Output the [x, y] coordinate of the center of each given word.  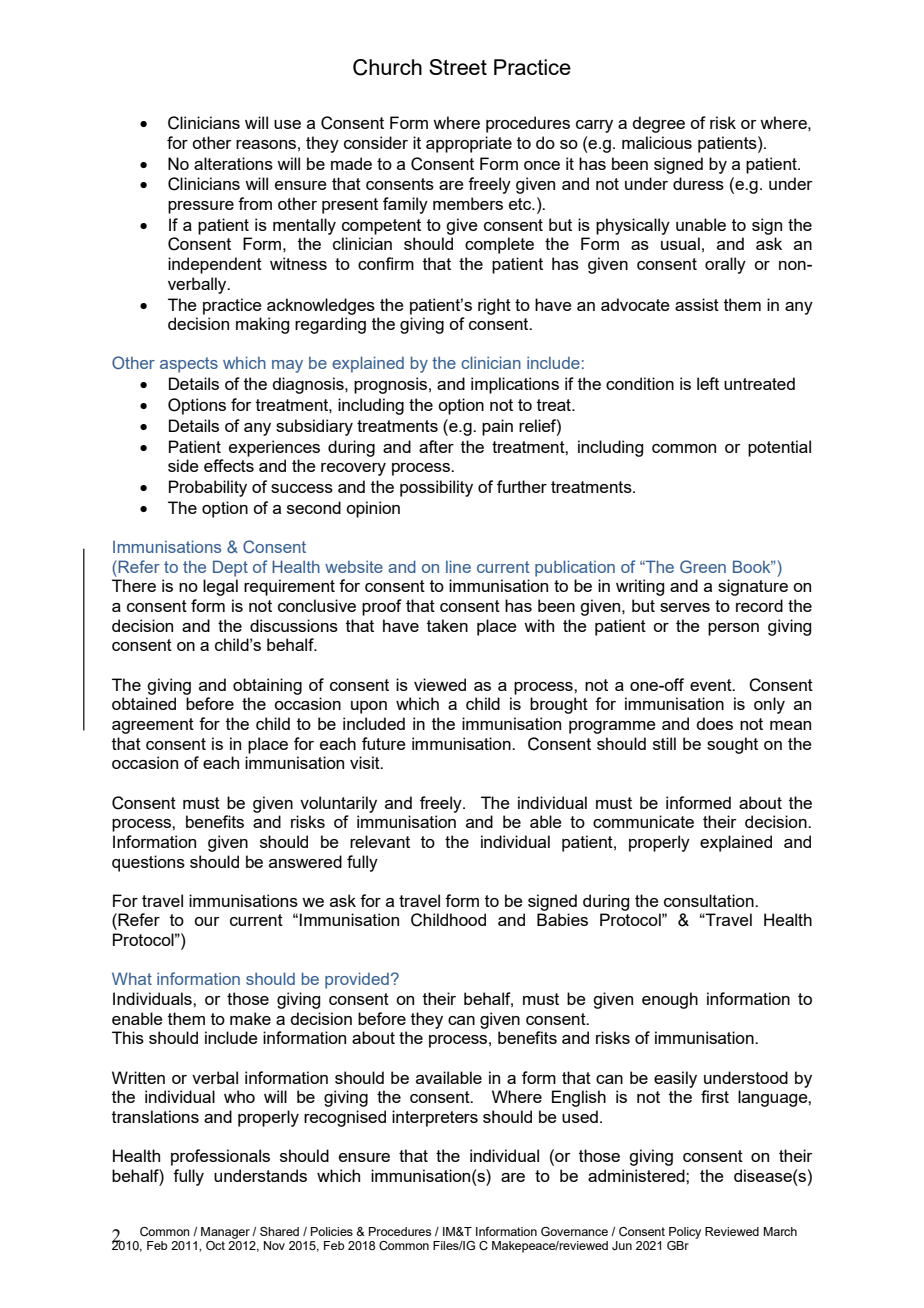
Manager [225, 1233]
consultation [710, 900]
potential [779, 448]
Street [458, 67]
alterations [233, 163]
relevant [380, 841]
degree [658, 124]
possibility [436, 488]
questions [148, 863]
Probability [208, 488]
